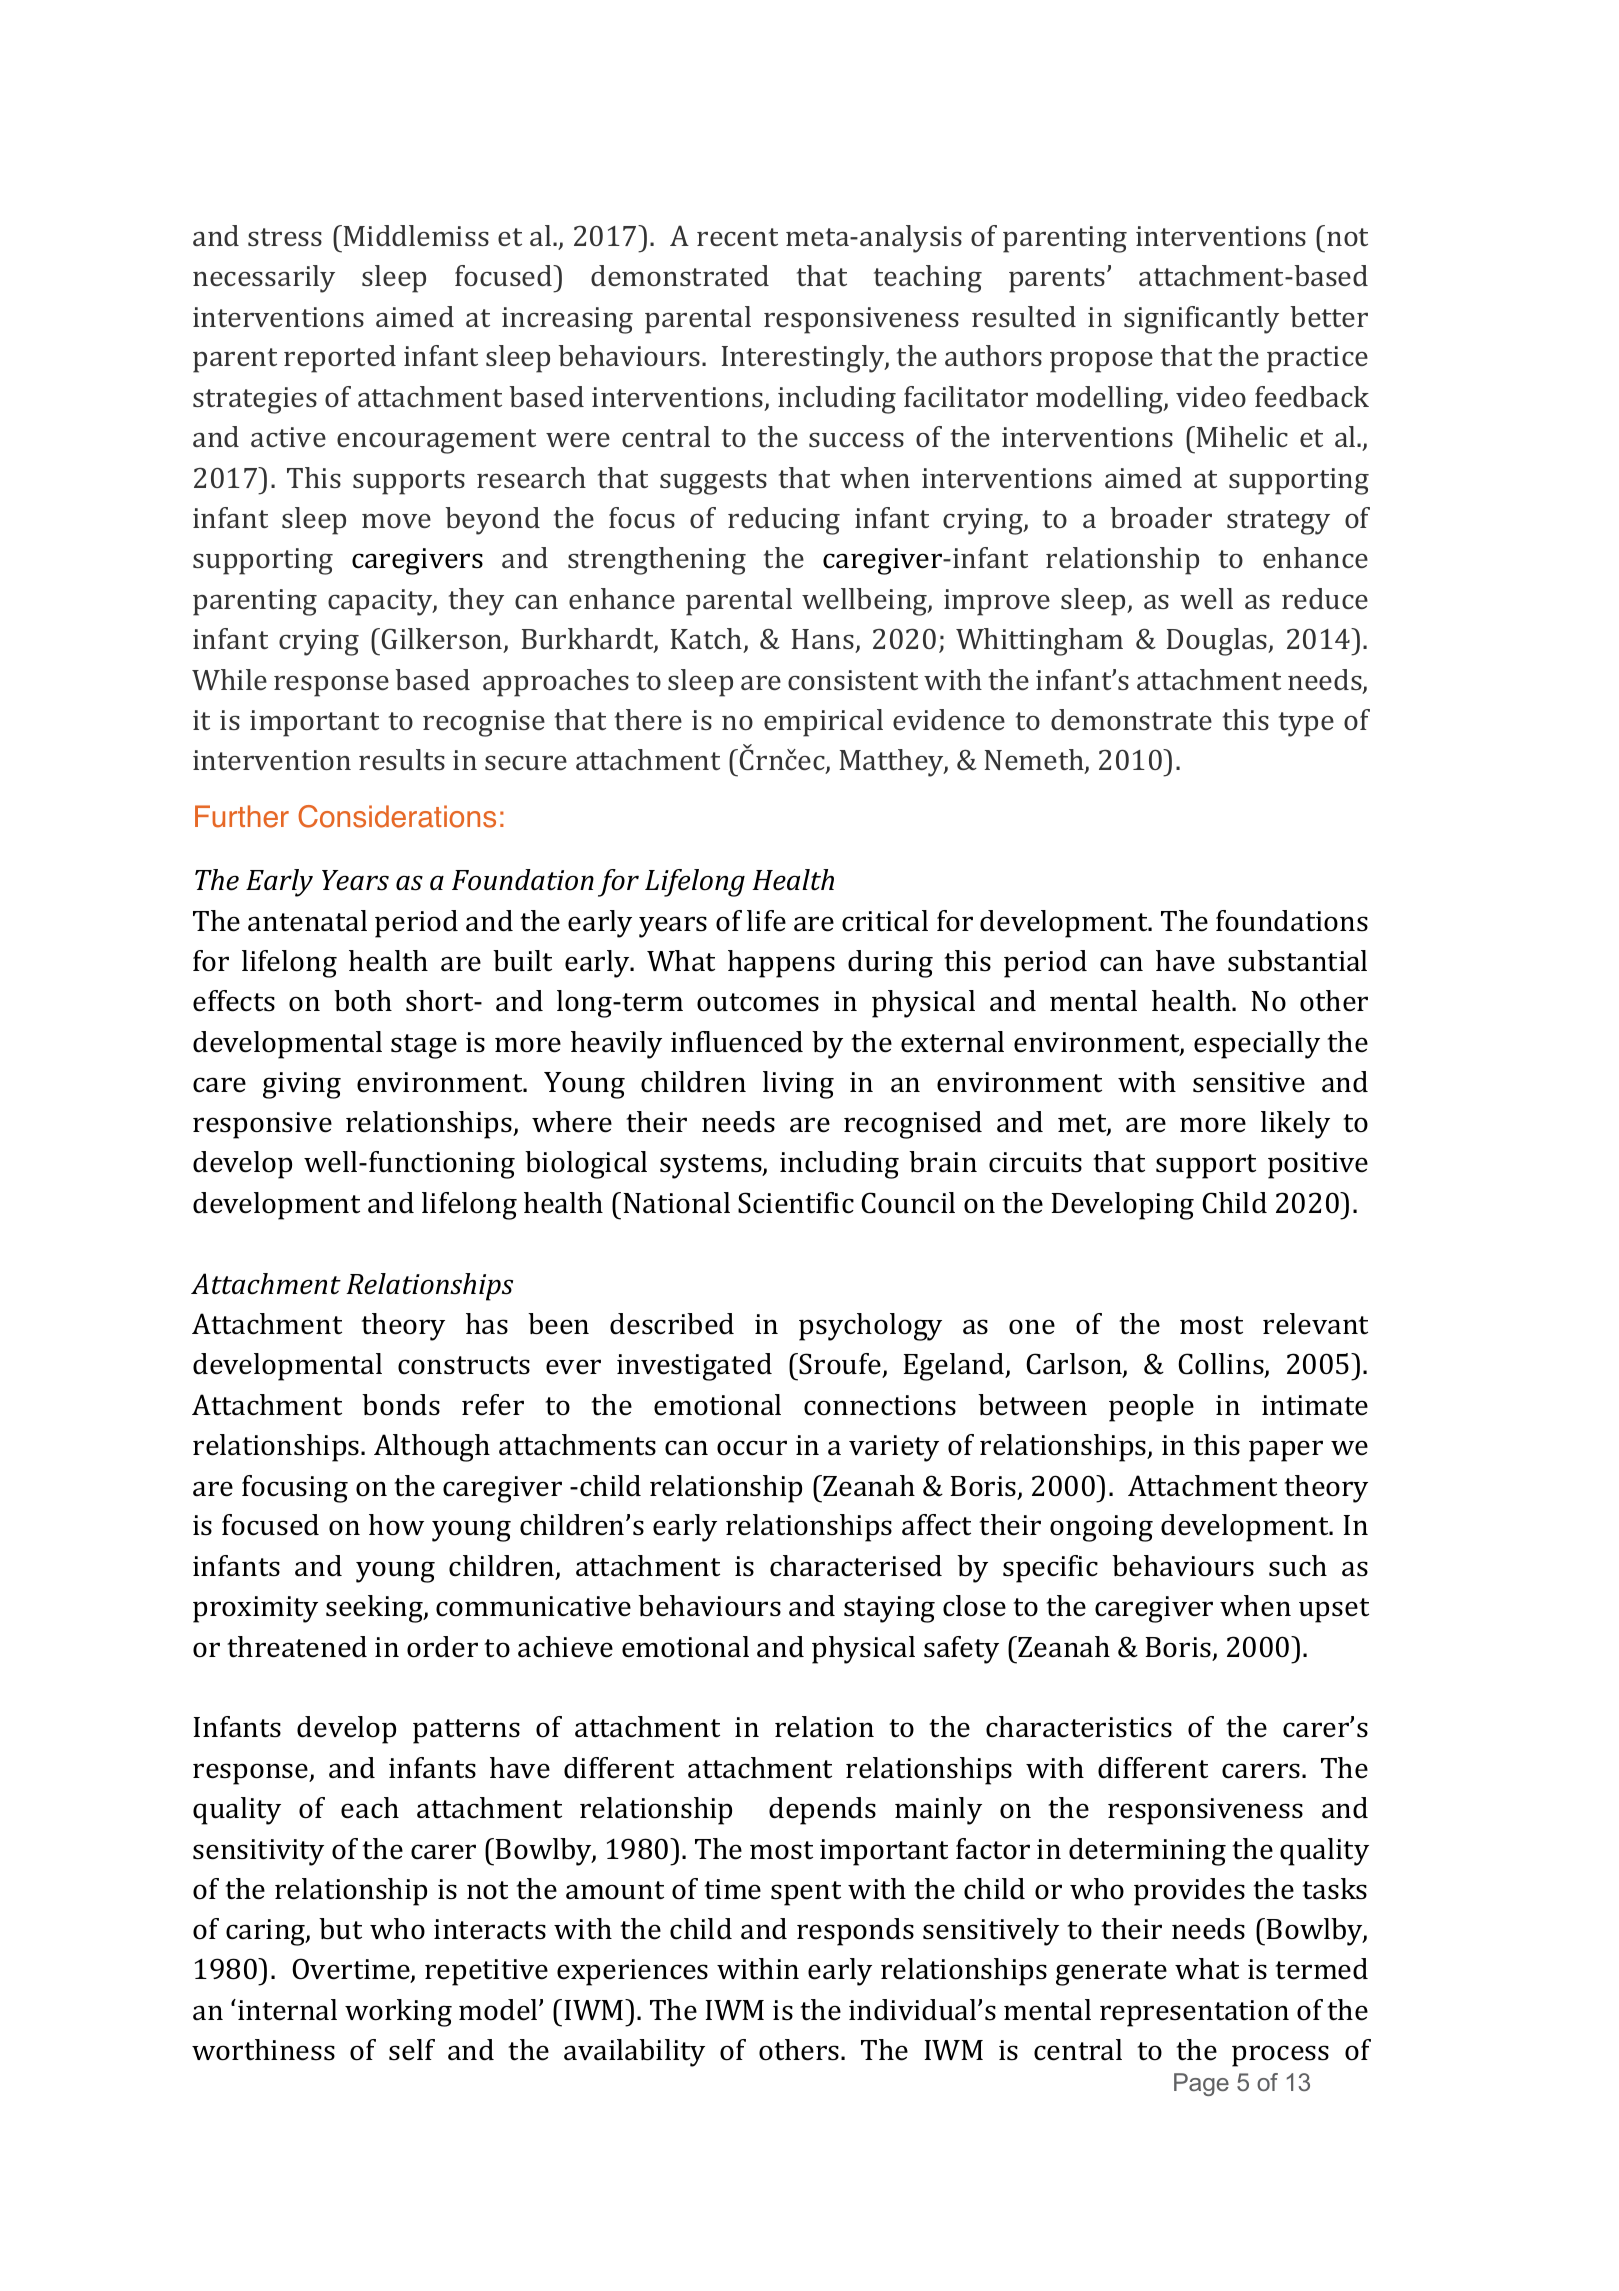 The height and width of the page is (2291, 1619). I want to click on occur, so click(752, 1448).
